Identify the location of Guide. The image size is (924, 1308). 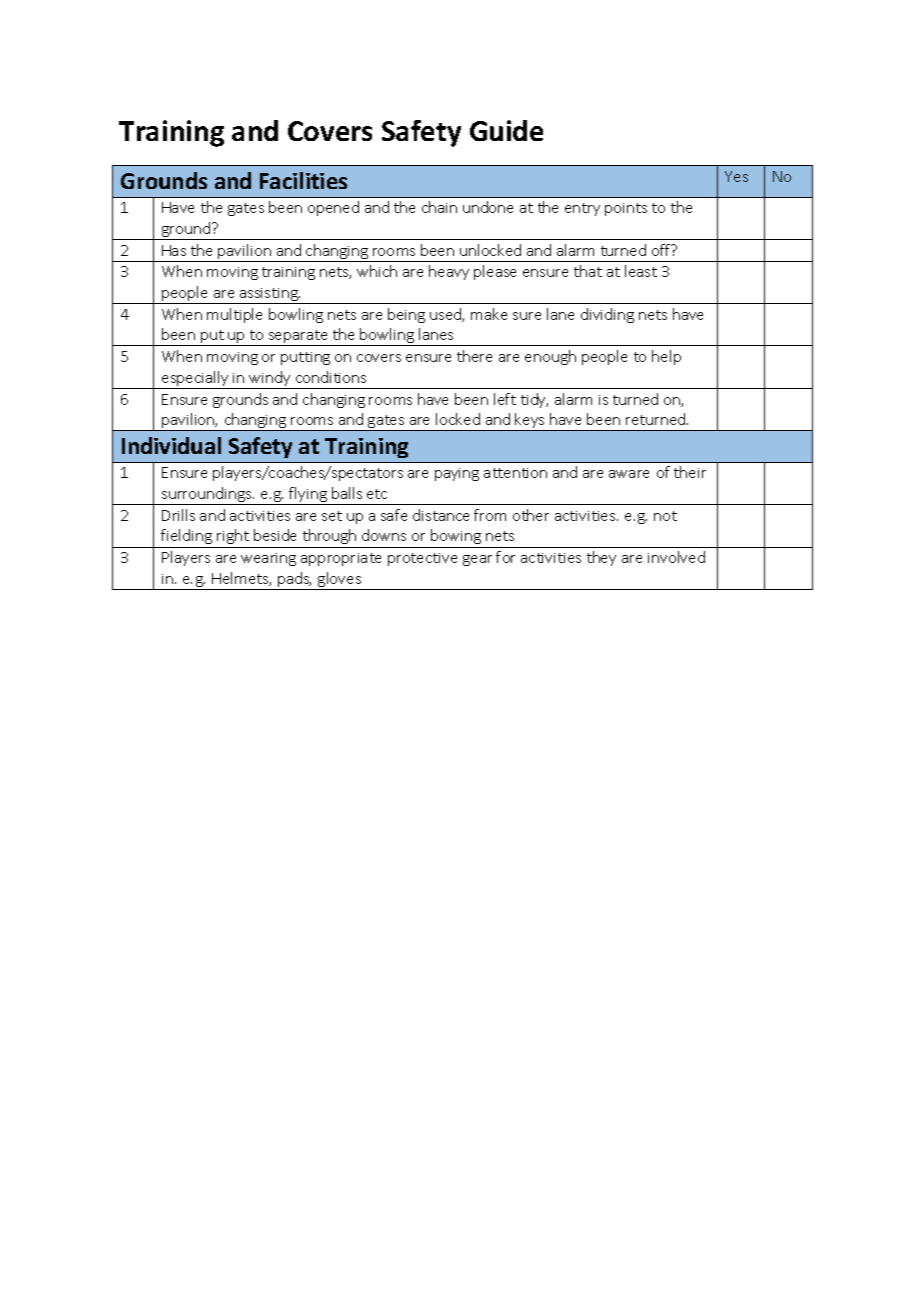
(506, 130).
